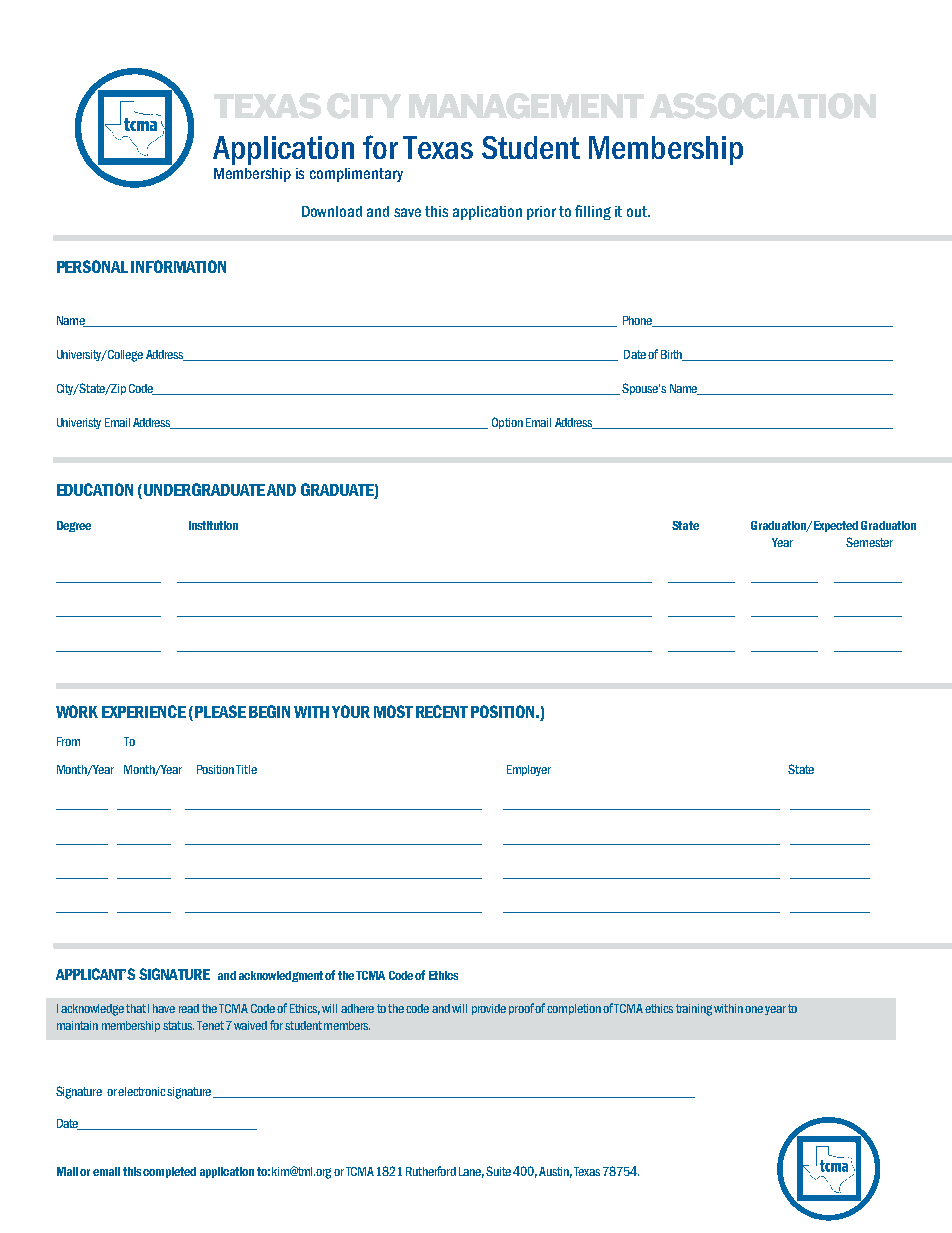 The width and height of the screenshot is (952, 1233). What do you see at coordinates (442, 711) in the screenshot?
I see `RECENT` at bounding box center [442, 711].
